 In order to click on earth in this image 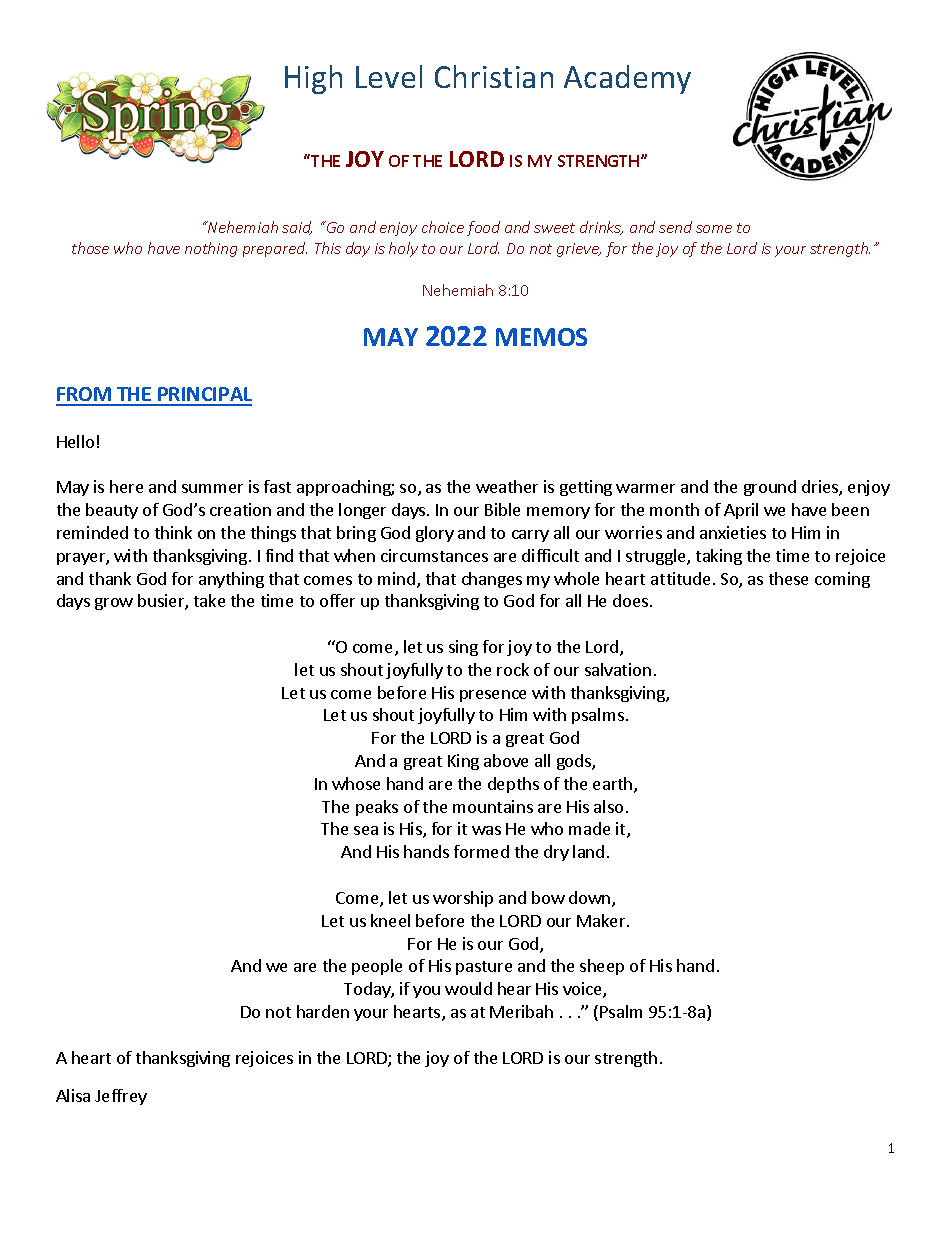, I will do `click(614, 785)`.
